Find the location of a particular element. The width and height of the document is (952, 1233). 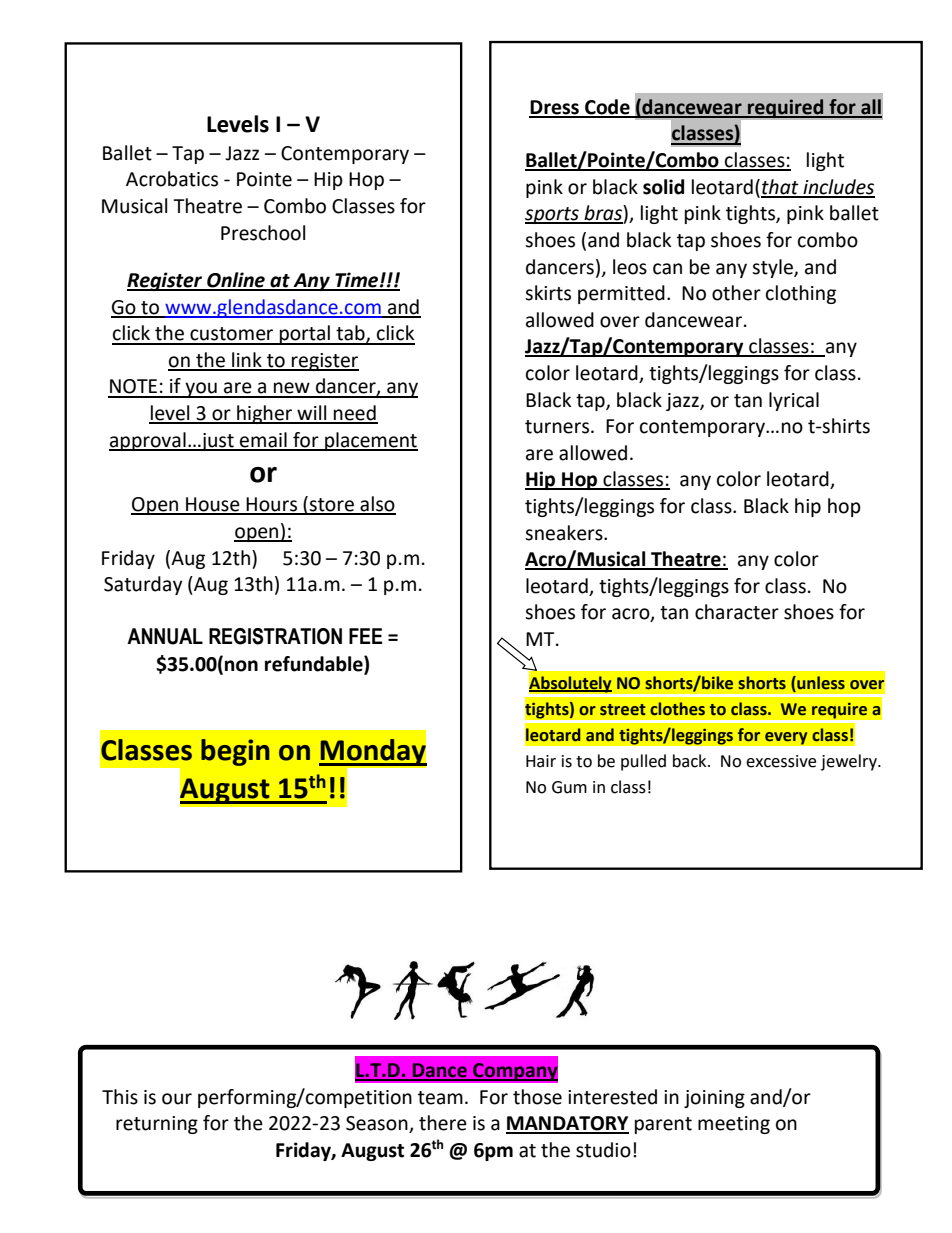

there is located at coordinates (443, 1123).
